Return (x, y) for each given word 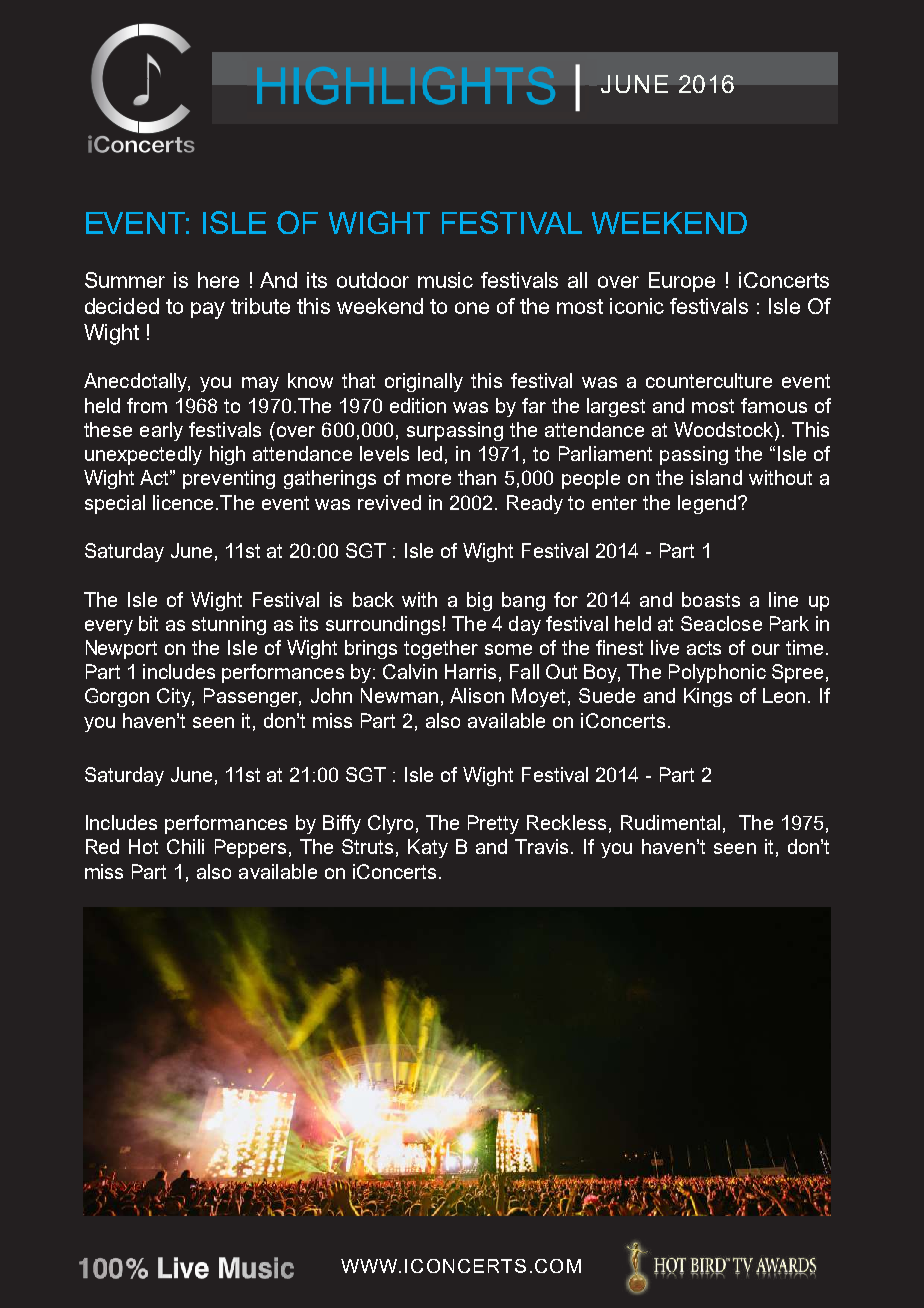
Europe (682, 282)
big (479, 601)
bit (148, 623)
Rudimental (670, 822)
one (472, 308)
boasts (711, 599)
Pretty (493, 824)
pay (208, 310)
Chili (185, 846)
